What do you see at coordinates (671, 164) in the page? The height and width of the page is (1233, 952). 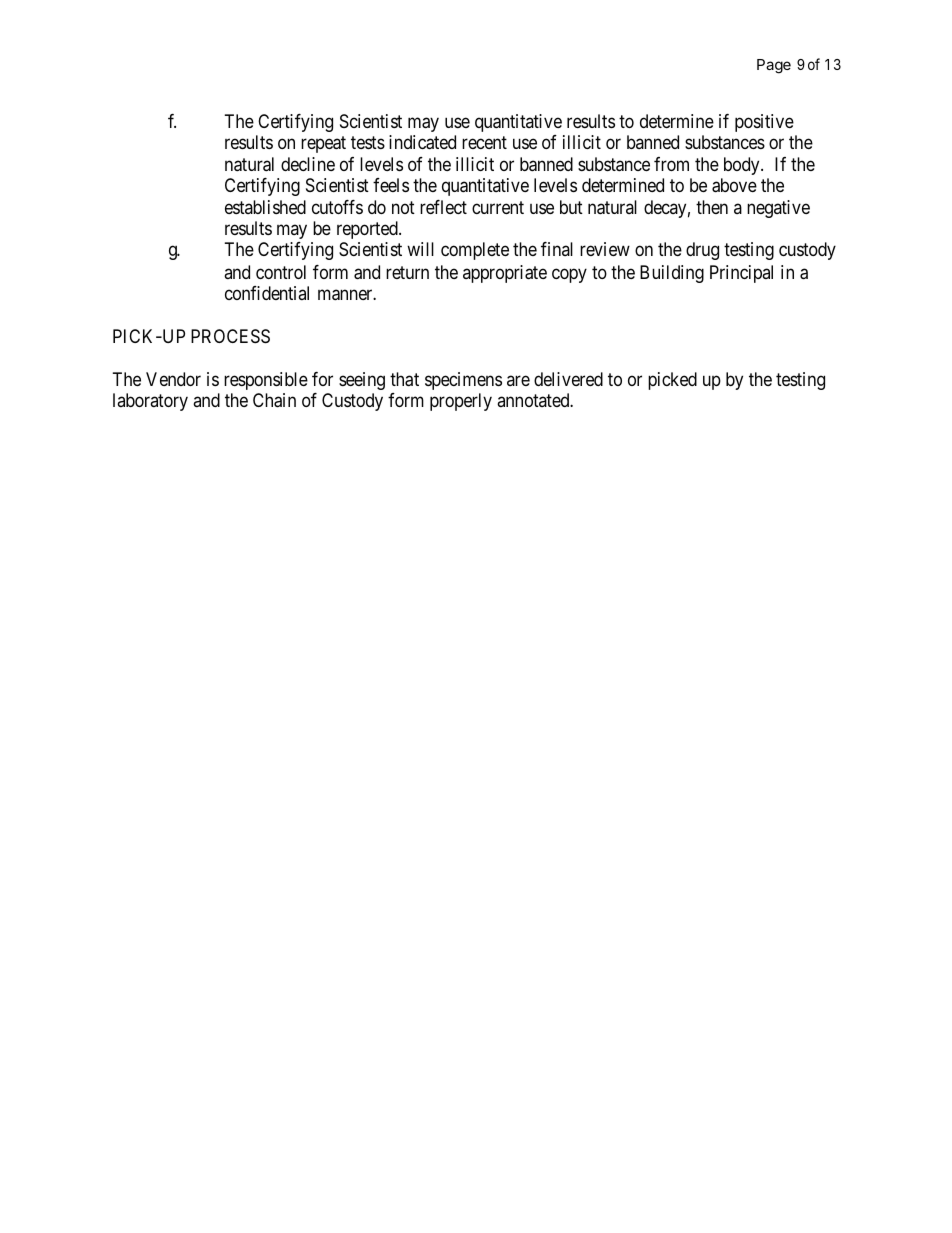 I see `from` at bounding box center [671, 164].
